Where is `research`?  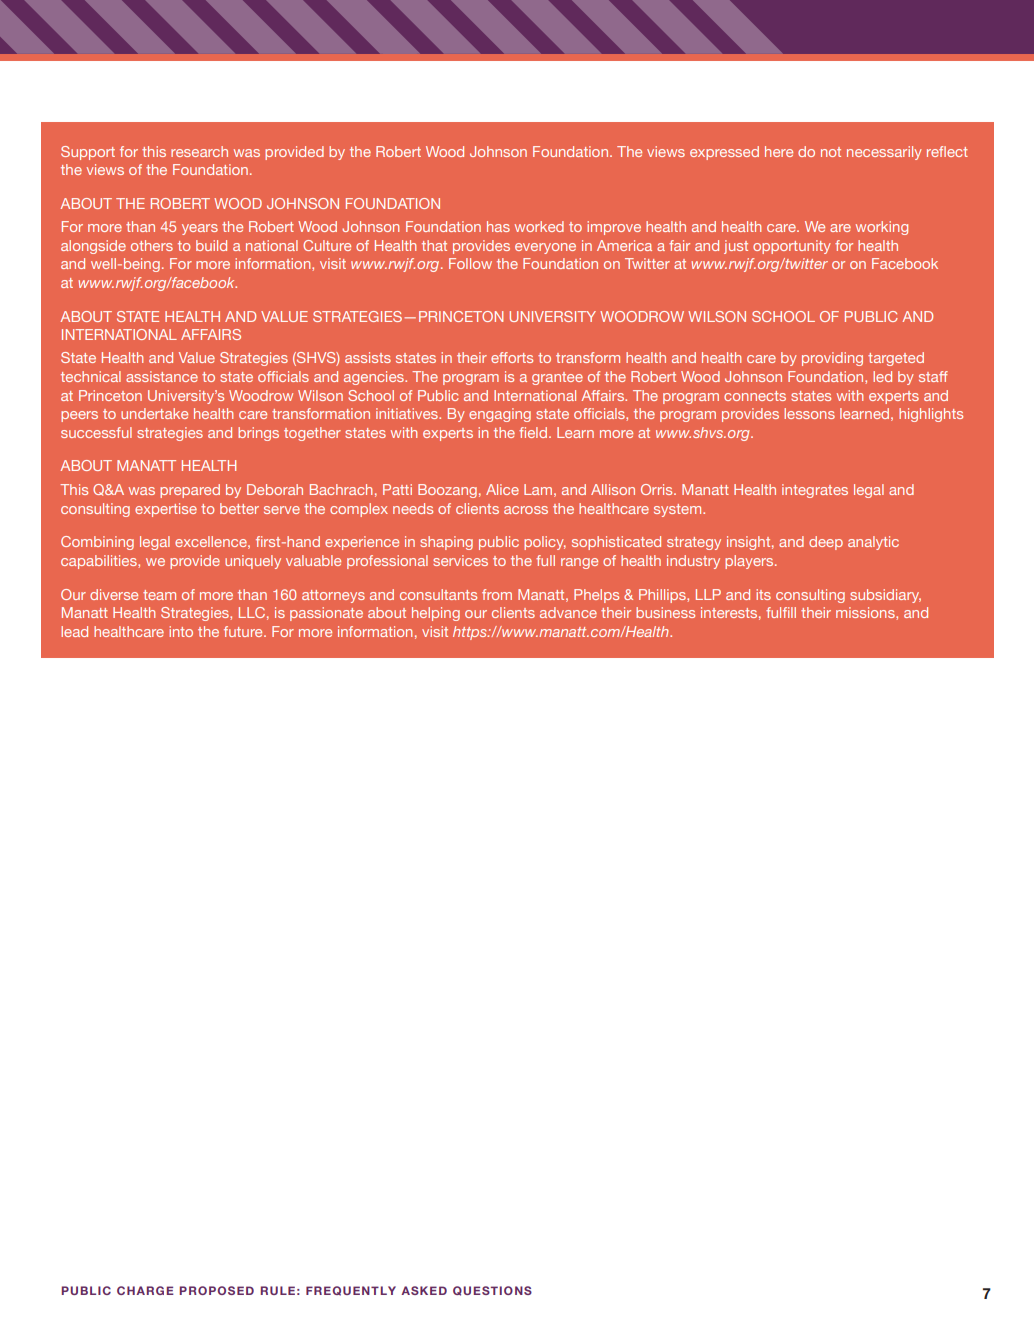 research is located at coordinates (199, 151).
